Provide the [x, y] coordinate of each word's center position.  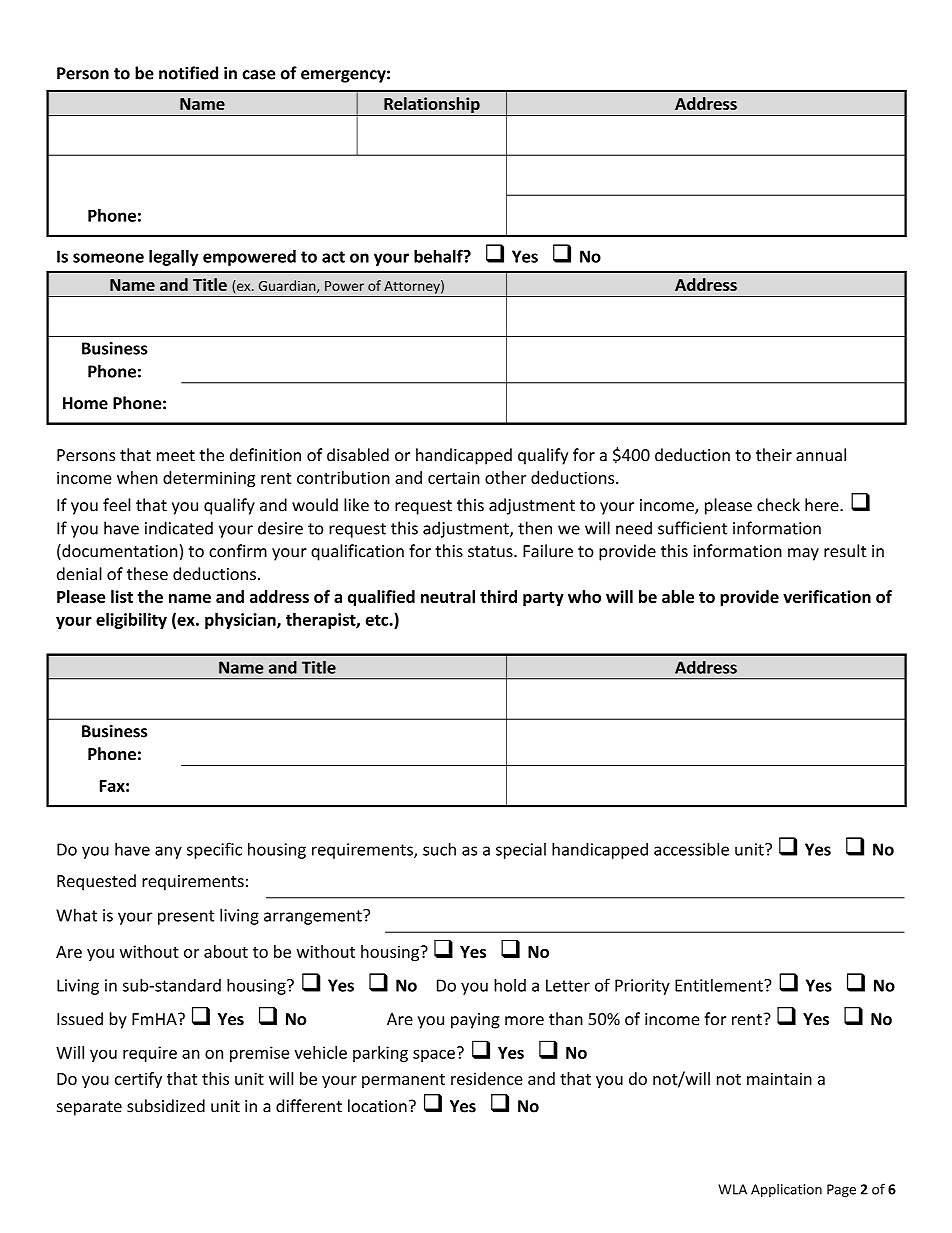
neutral [448, 596]
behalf [439, 256]
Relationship [432, 106]
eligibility [131, 621]
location [377, 1106]
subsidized [166, 1106]
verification [827, 596]
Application [786, 1190]
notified [188, 73]
